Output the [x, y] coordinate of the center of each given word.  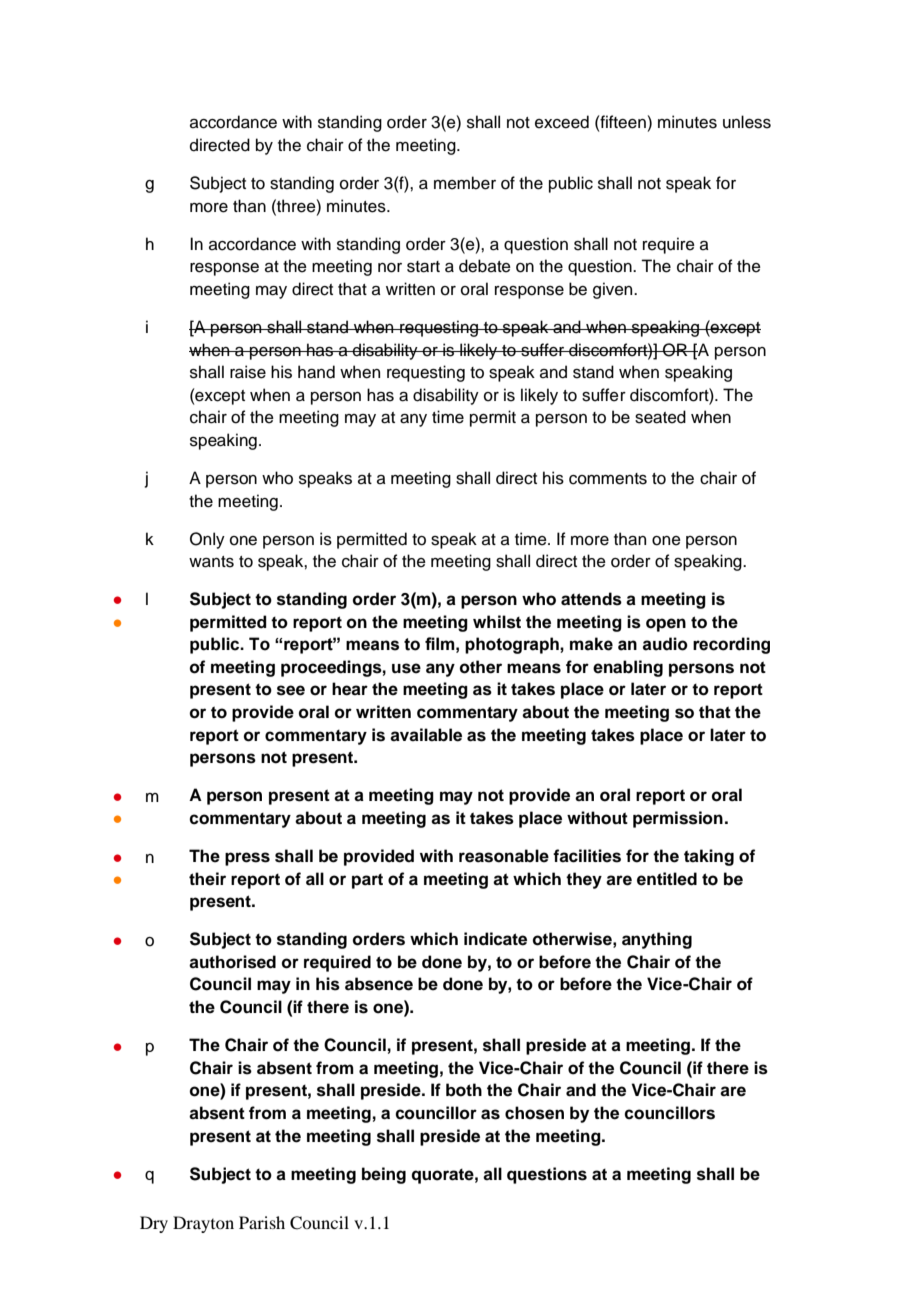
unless [747, 122]
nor [390, 268]
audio [665, 644]
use [406, 668]
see [291, 690]
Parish [262, 1222]
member [465, 183]
